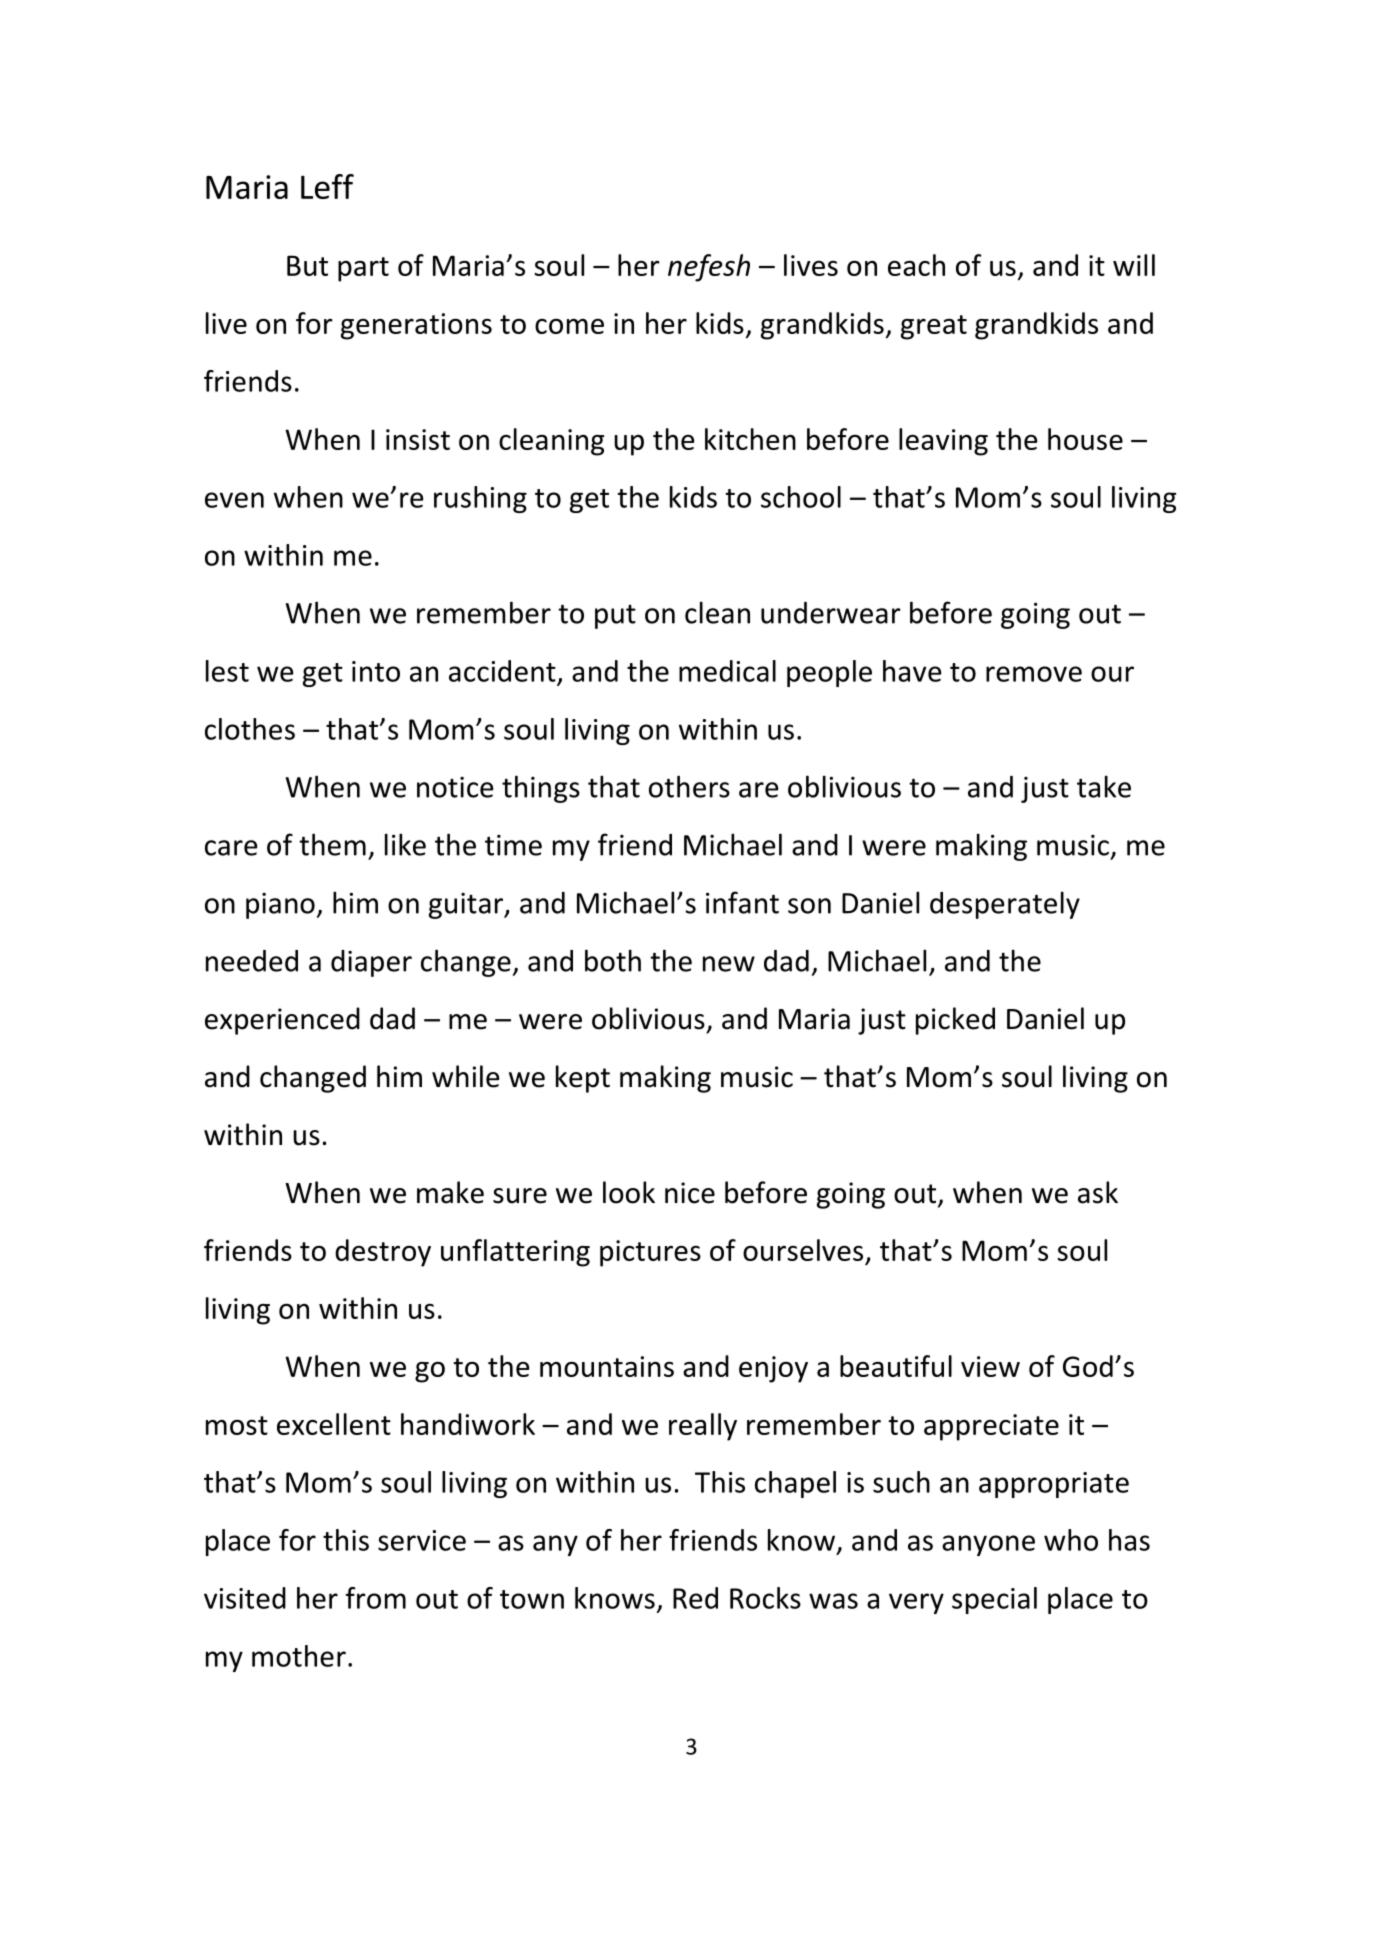 The width and height of the page is (1383, 1957). I want to click on new, so click(729, 964).
